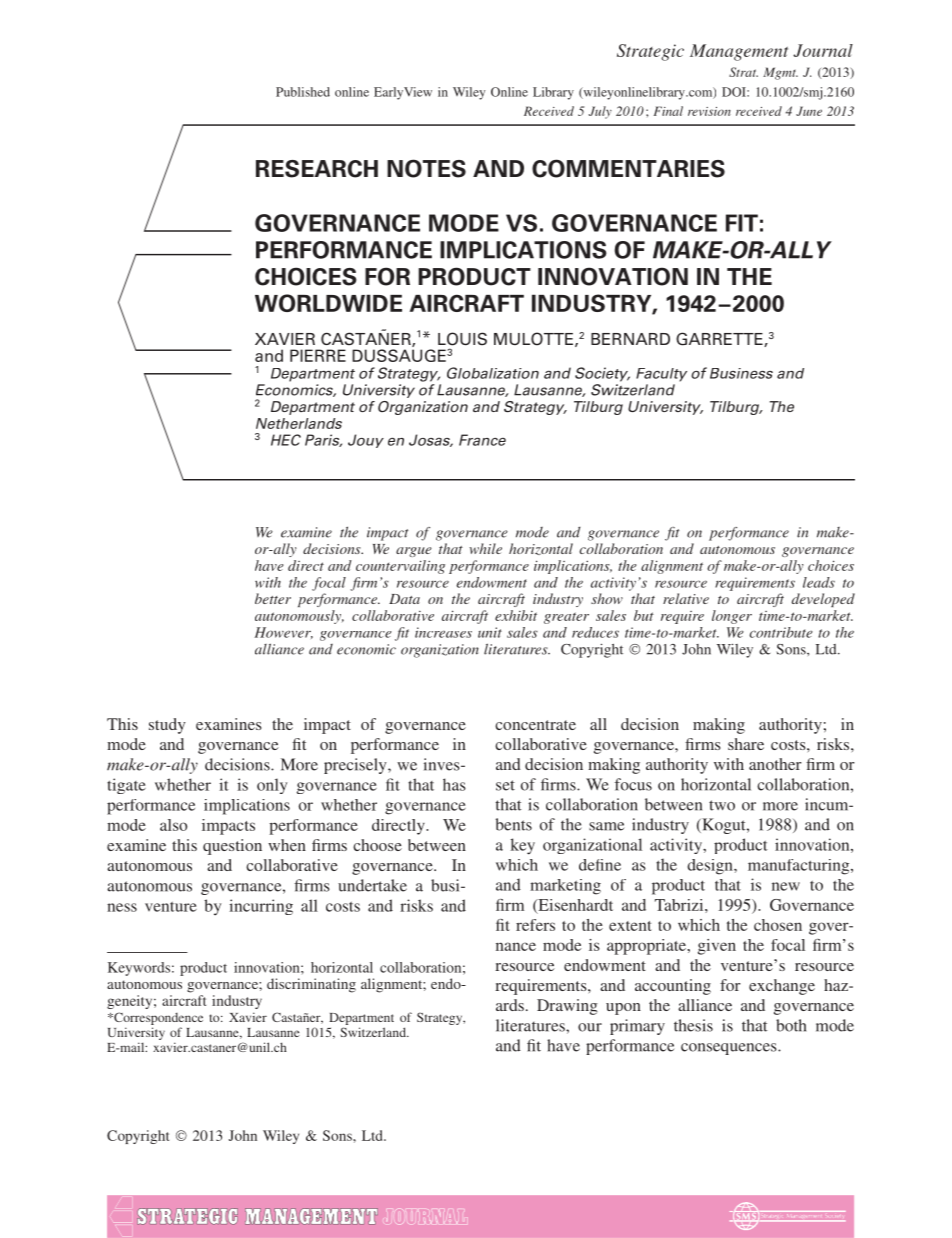  Describe the element at coordinates (746, 744) in the image. I see `share` at that location.
